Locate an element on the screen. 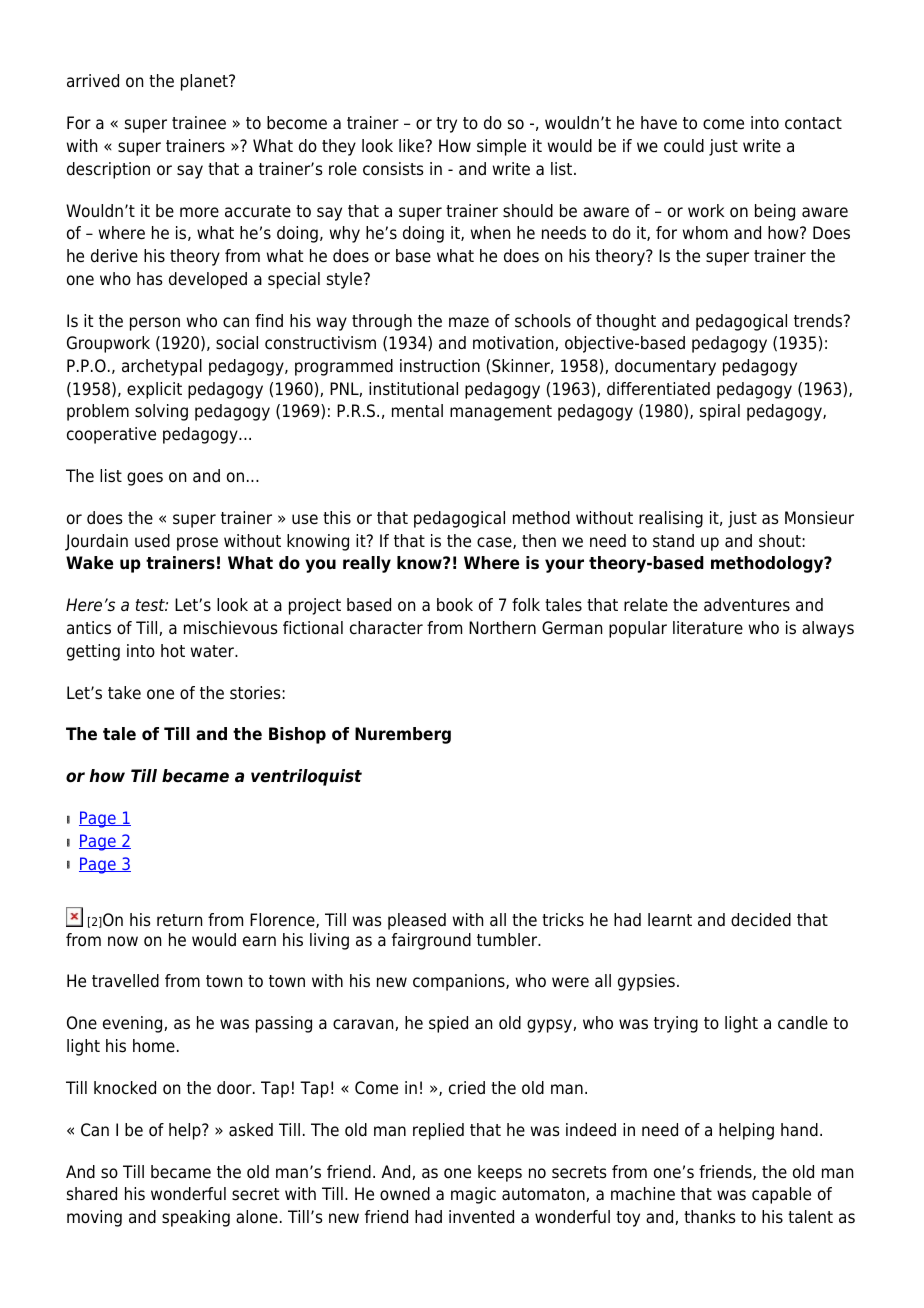 The image size is (924, 1308). simple is located at coordinates (501, 147).
